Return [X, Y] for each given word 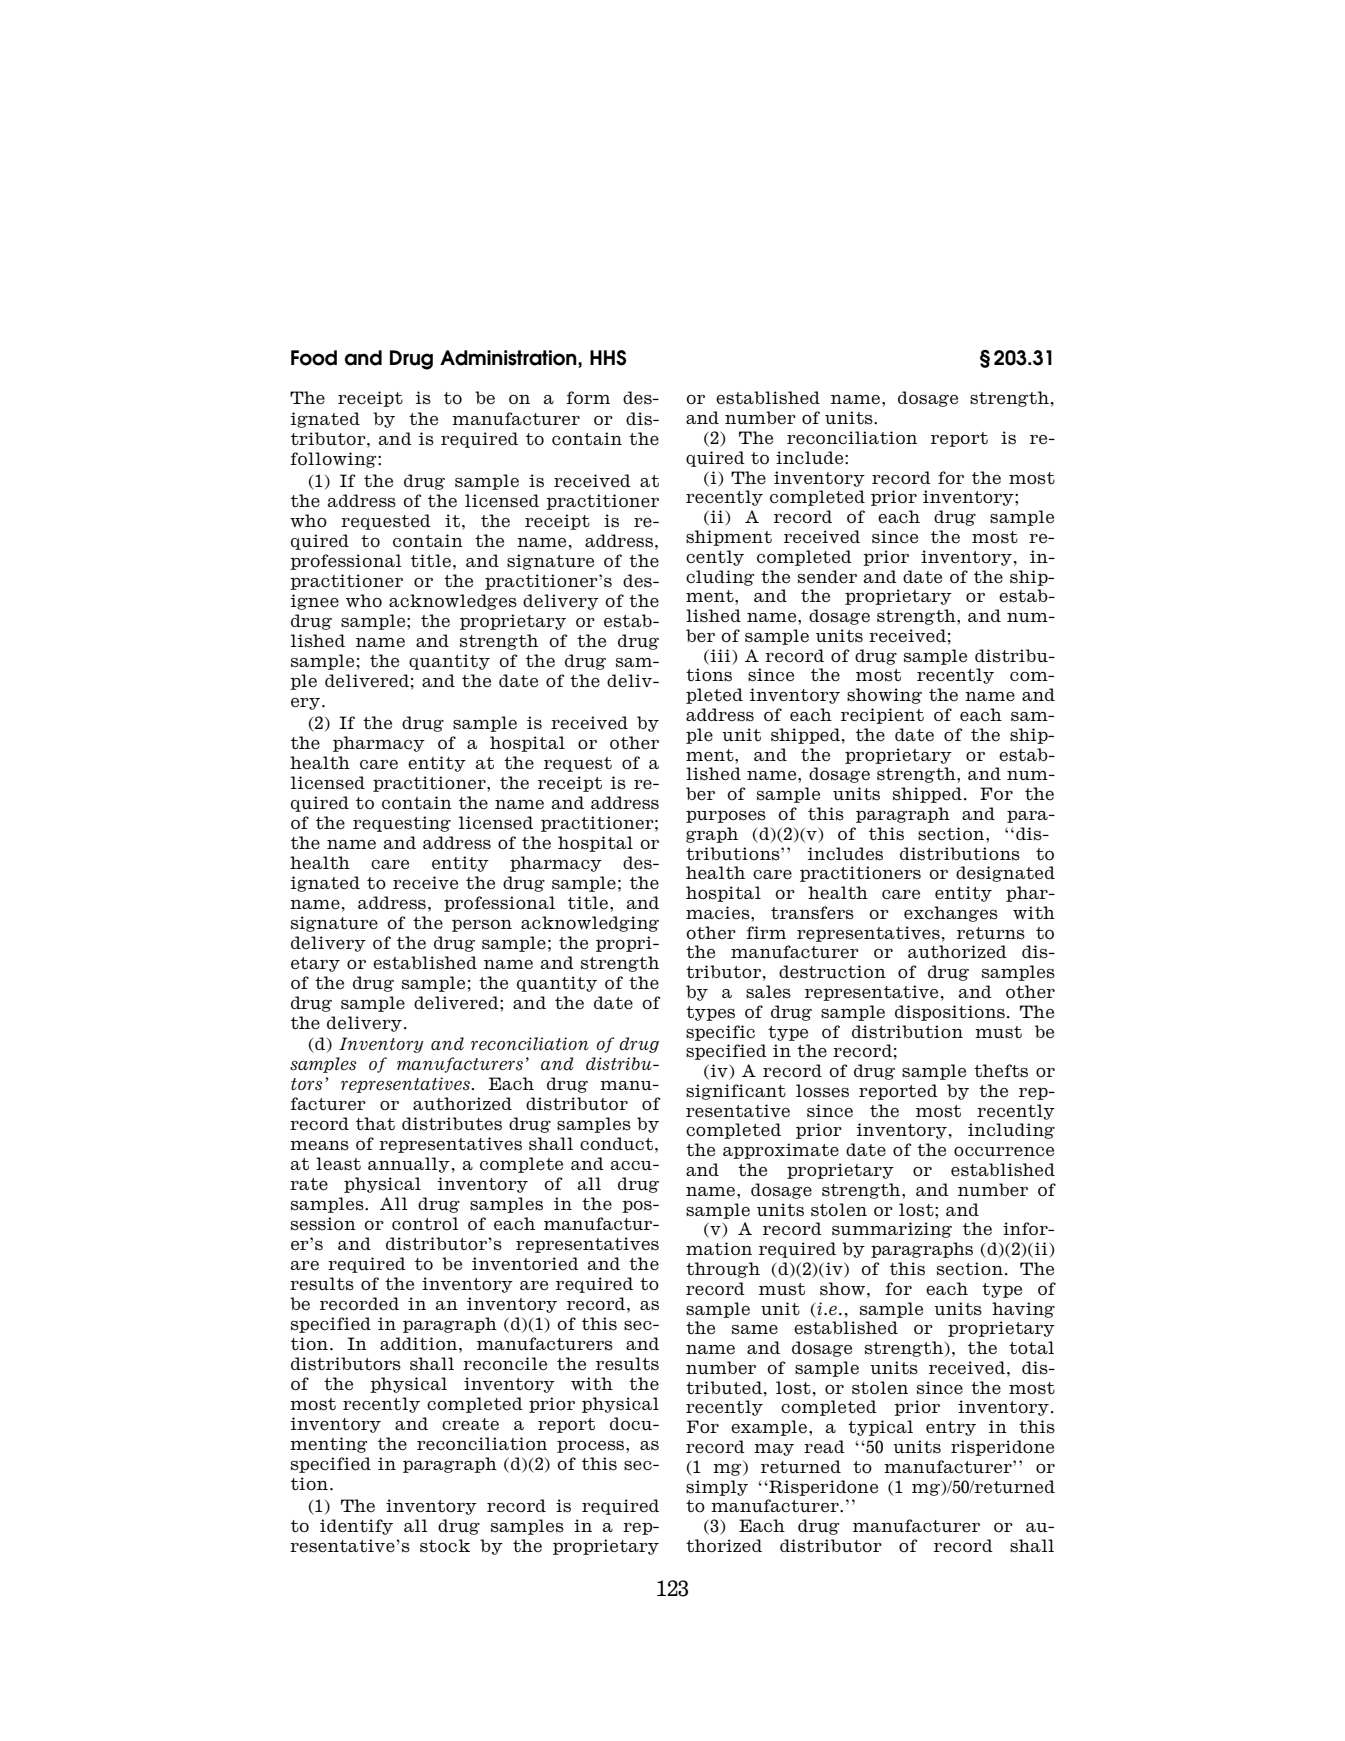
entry [951, 1428]
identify [356, 1527]
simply [717, 1488]
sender [827, 577]
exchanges [951, 914]
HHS [608, 358]
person [482, 925]
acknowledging [590, 924]
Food [314, 358]
